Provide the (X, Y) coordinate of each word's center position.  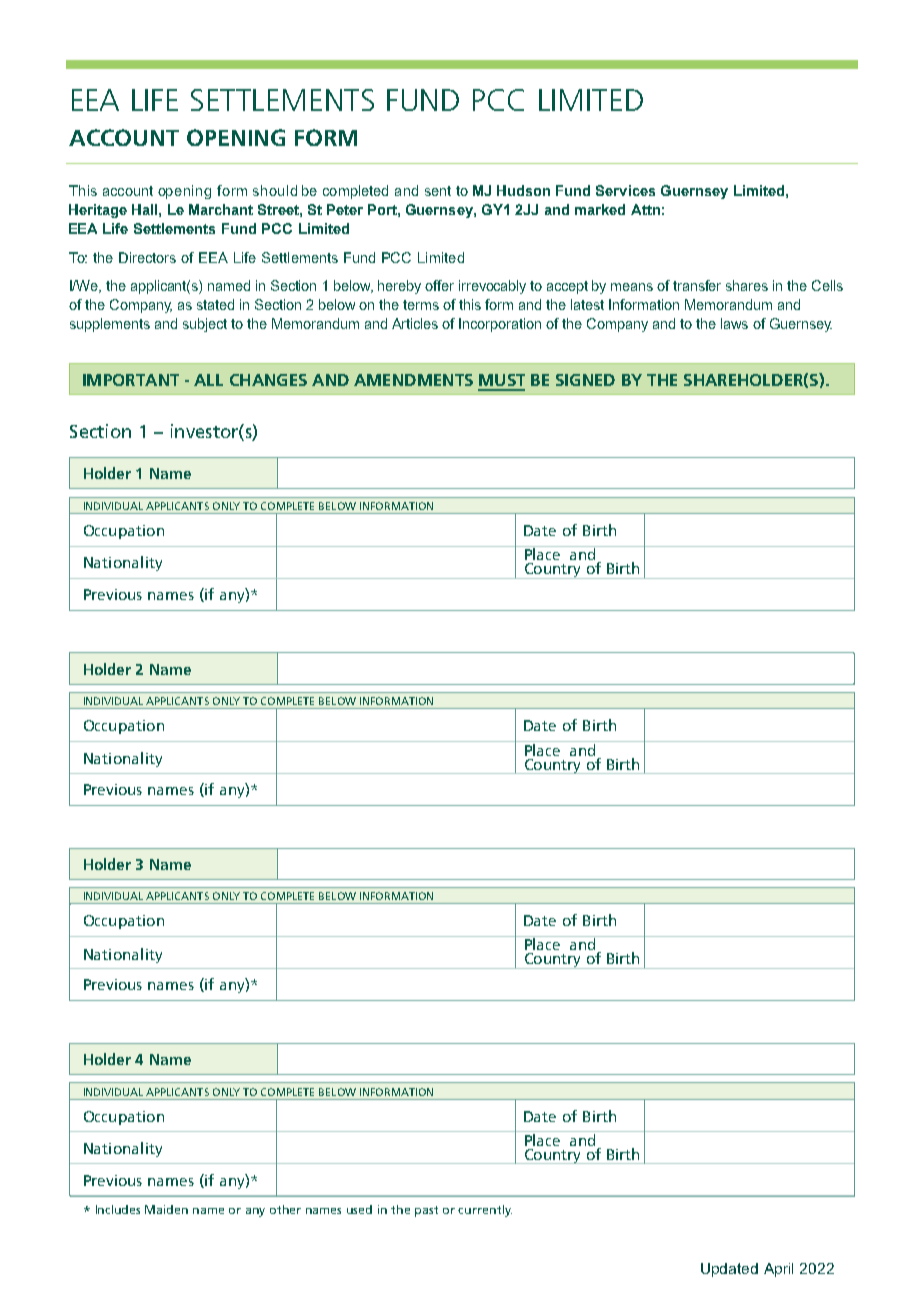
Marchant (221, 209)
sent (438, 191)
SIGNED (585, 380)
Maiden (166, 1209)
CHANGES (268, 380)
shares (747, 285)
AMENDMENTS (413, 380)
